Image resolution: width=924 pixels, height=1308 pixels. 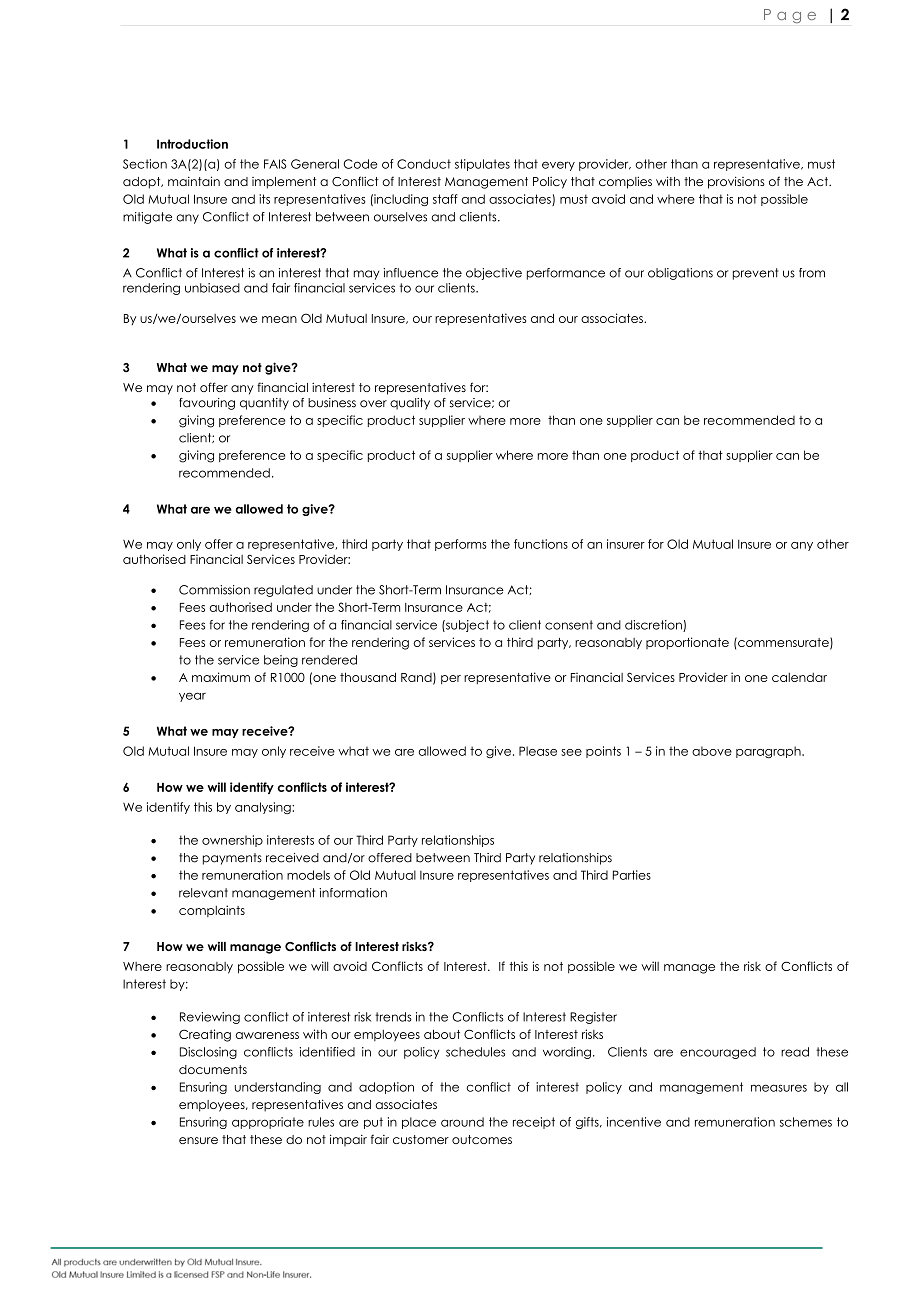 What do you see at coordinates (221, 677) in the image?
I see `maximum` at bounding box center [221, 677].
